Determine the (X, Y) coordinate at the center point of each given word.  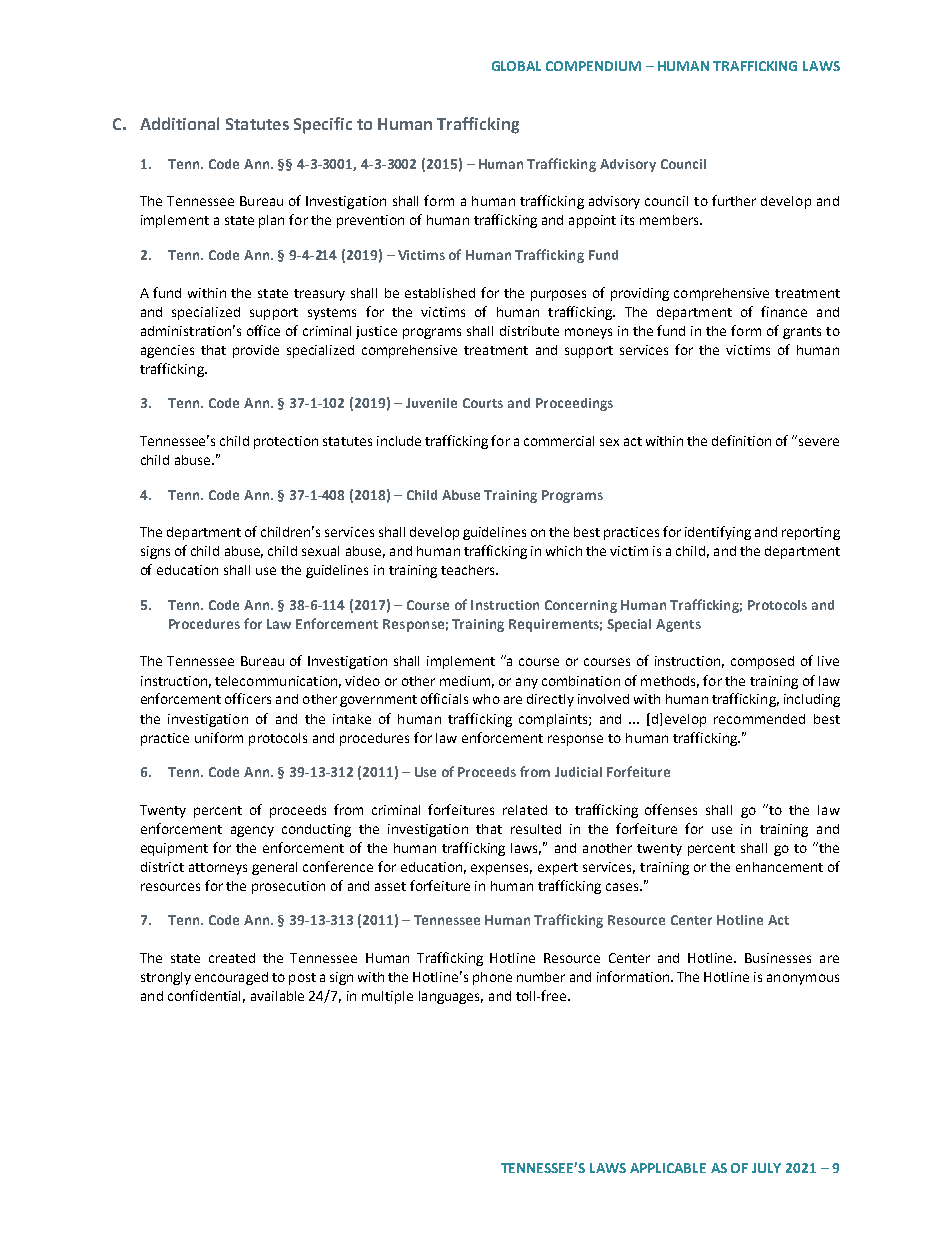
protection (286, 442)
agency (252, 831)
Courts (483, 403)
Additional (179, 123)
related (525, 810)
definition (741, 440)
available (277, 996)
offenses (671, 809)
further (734, 200)
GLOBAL (516, 66)
